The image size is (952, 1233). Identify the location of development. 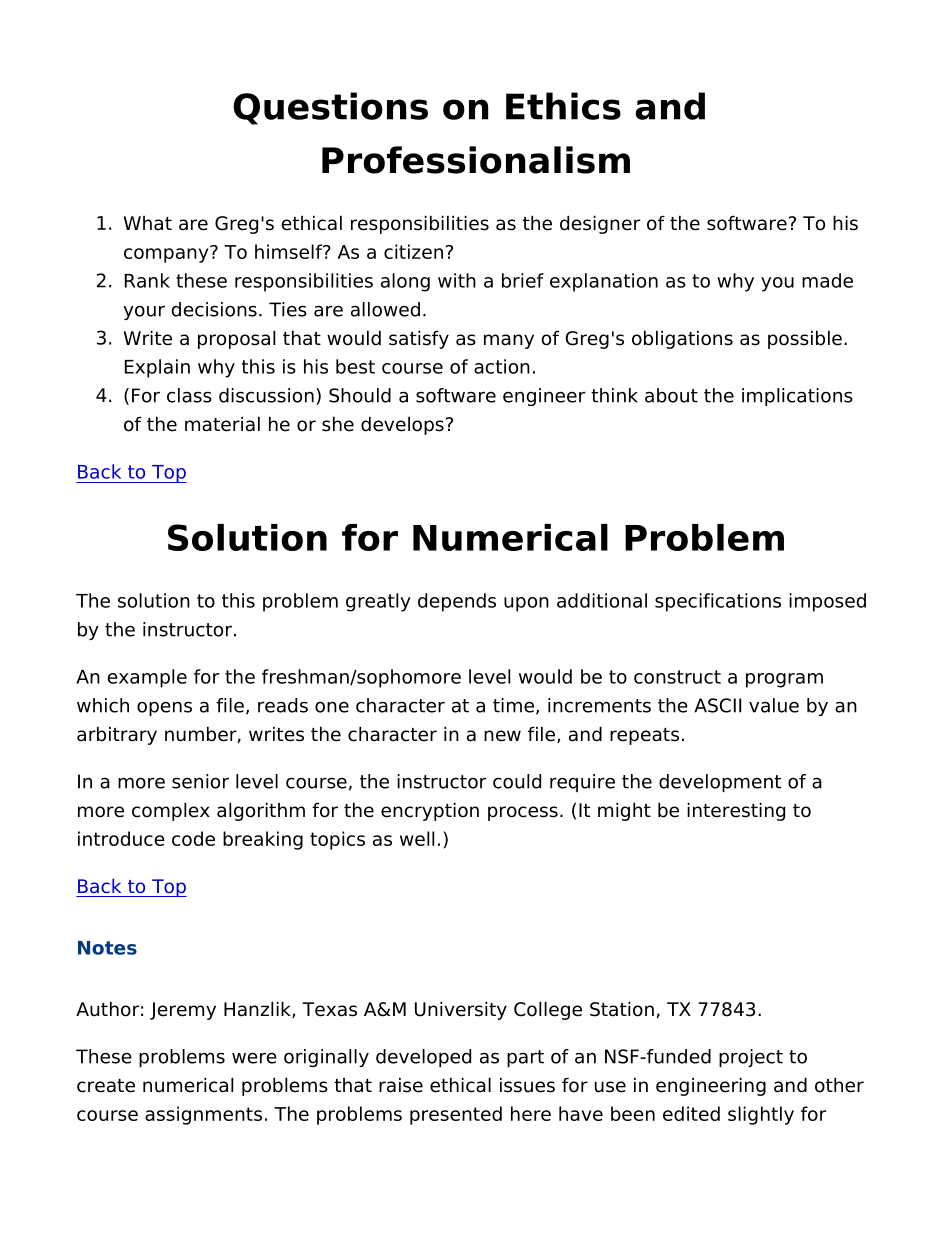
(720, 783).
